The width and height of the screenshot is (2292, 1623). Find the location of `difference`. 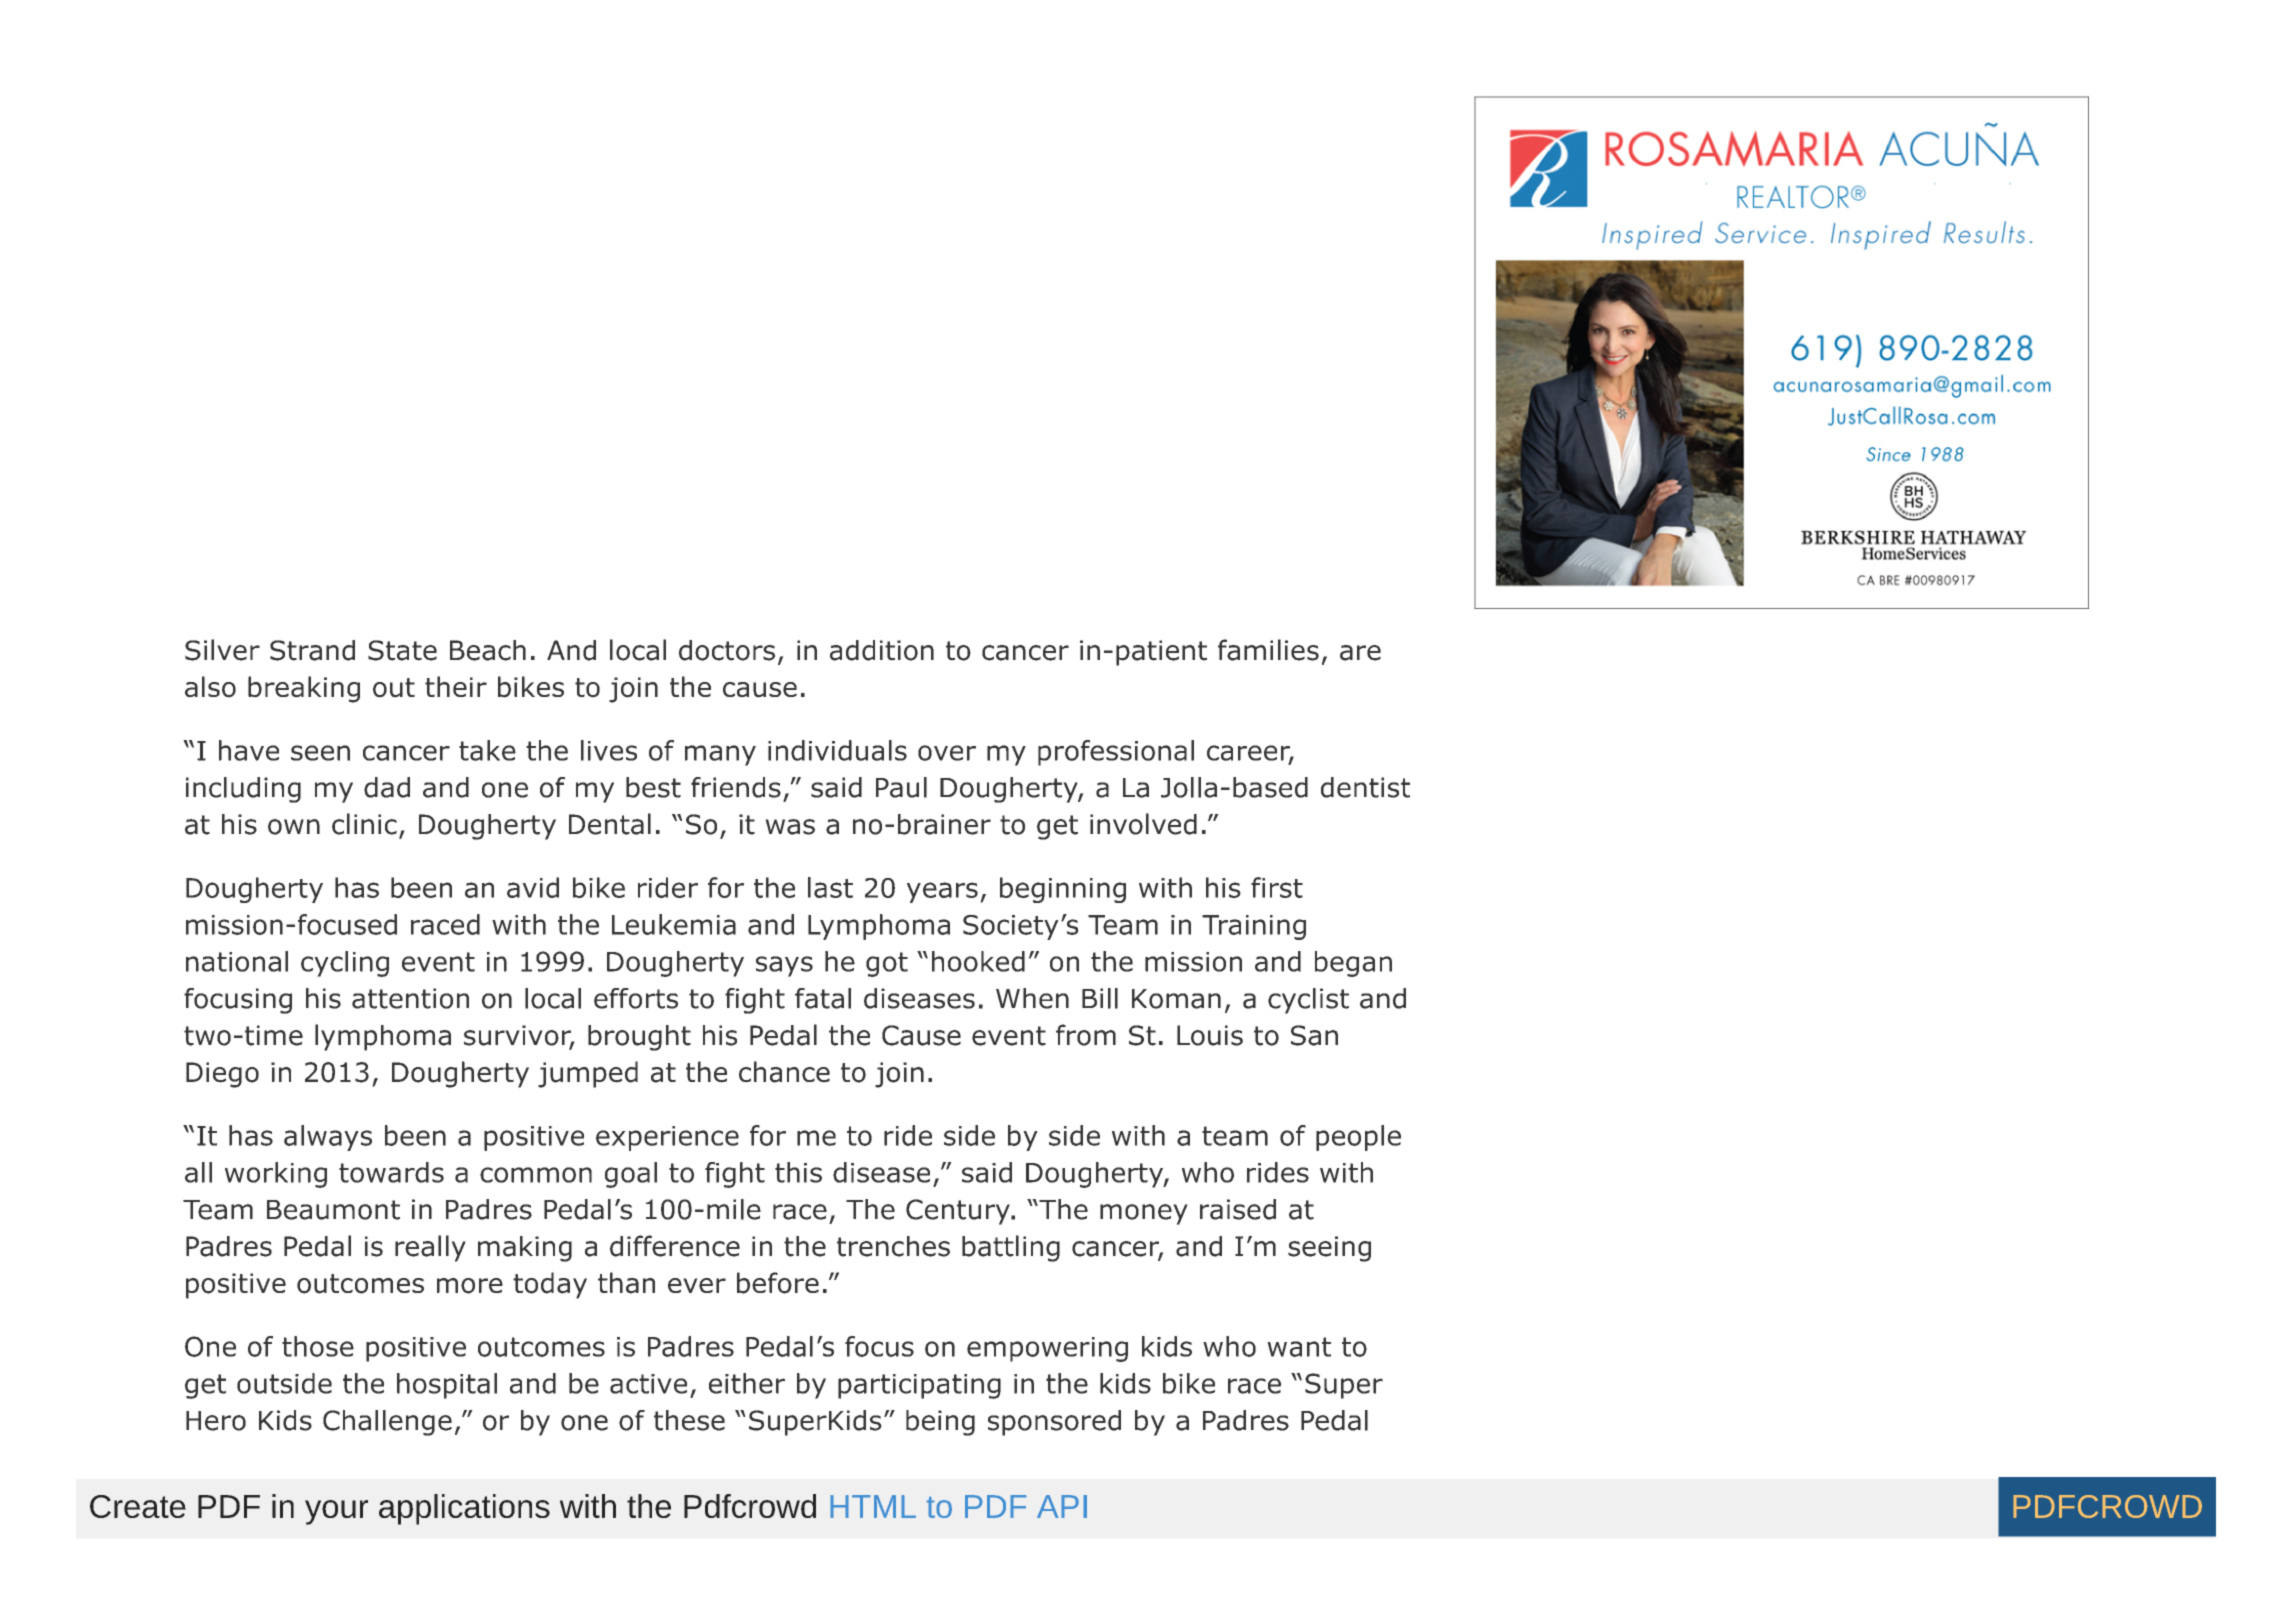

difference is located at coordinates (675, 1246).
